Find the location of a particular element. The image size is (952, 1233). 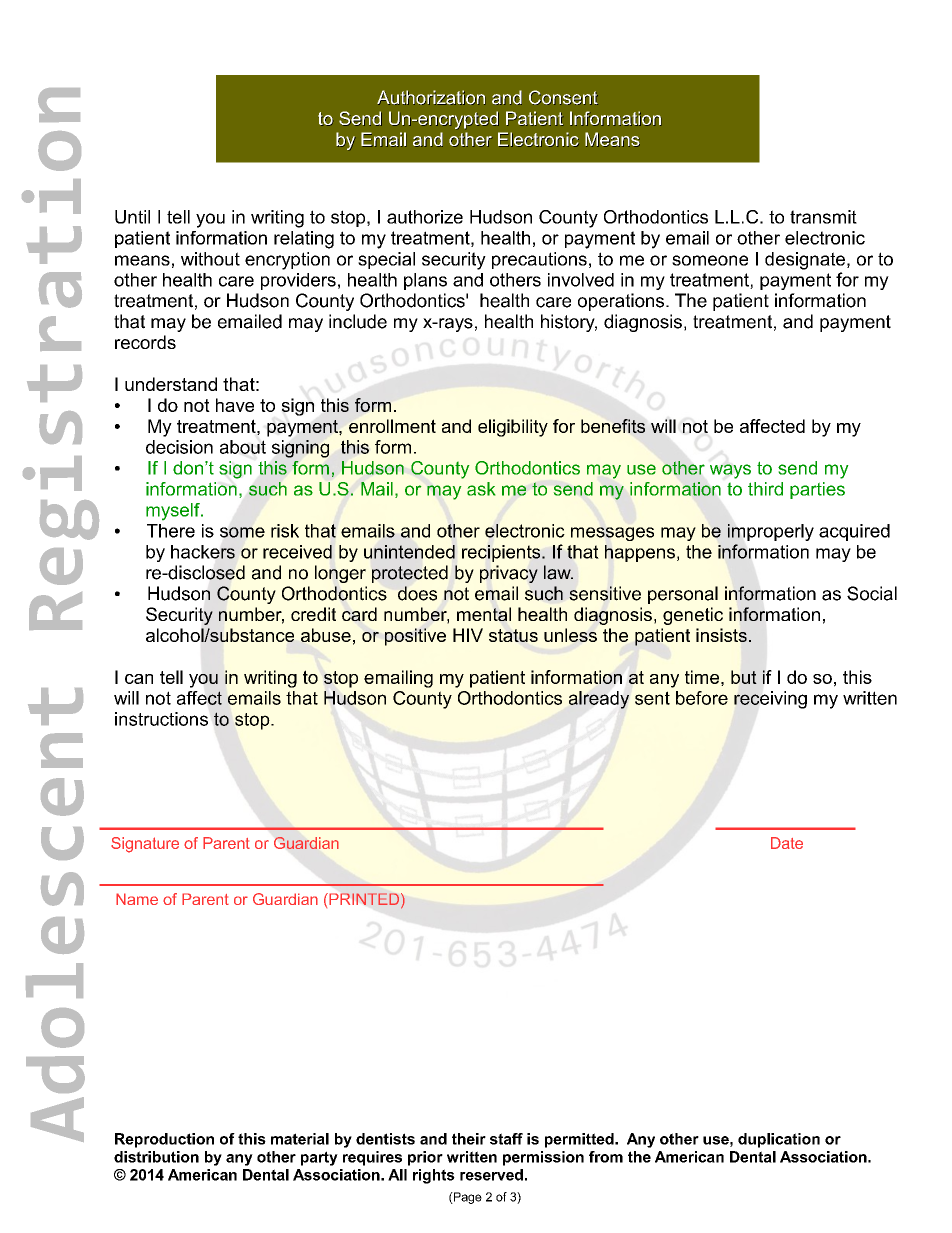

Date is located at coordinates (787, 843).
